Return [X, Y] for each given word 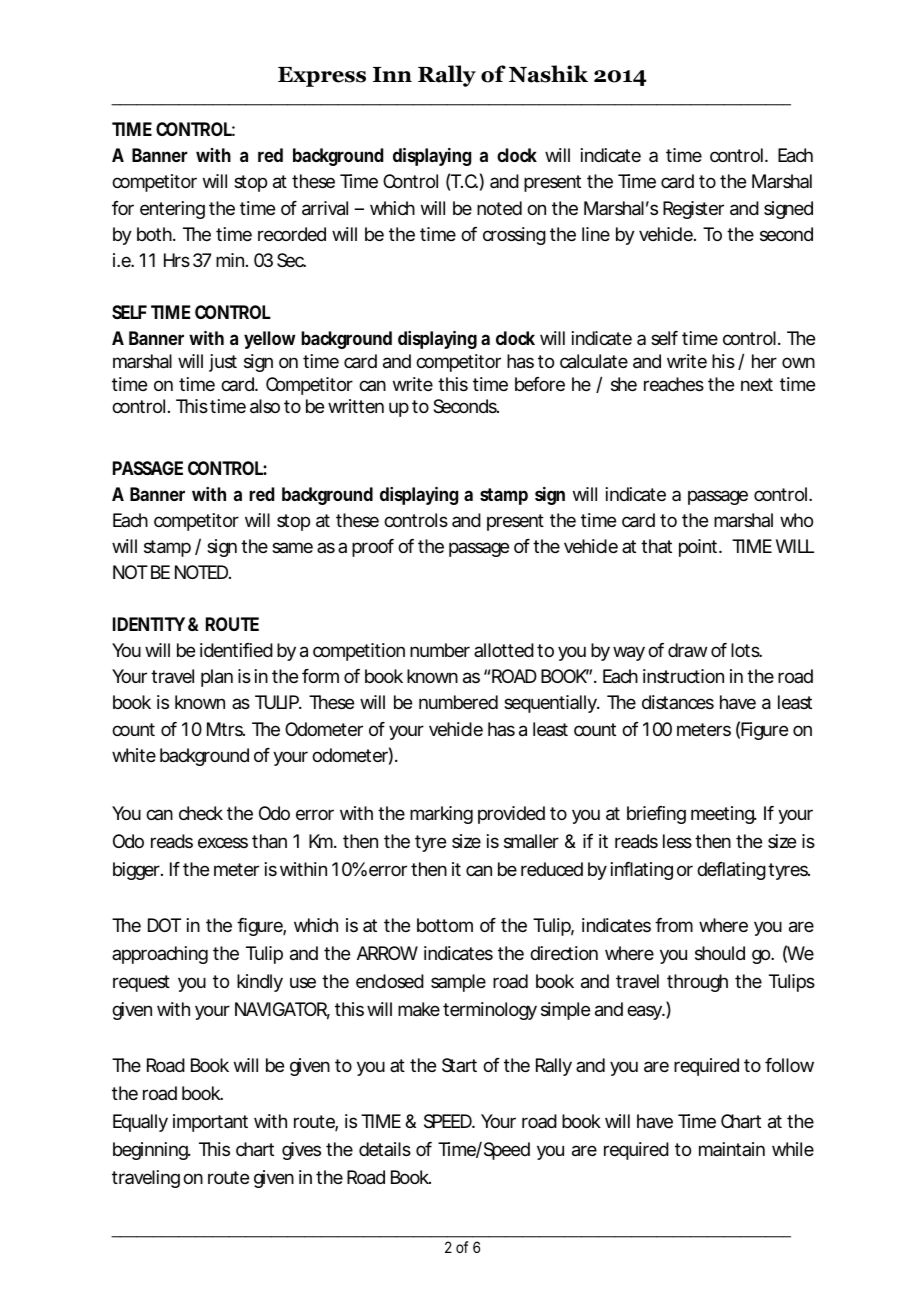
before [540, 384]
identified [236, 650]
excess [223, 842]
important [210, 1123]
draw [687, 650]
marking [441, 815]
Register [693, 210]
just [223, 363]
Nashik [548, 74]
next [757, 384]
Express [322, 77]
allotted [504, 650]
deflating [731, 871]
